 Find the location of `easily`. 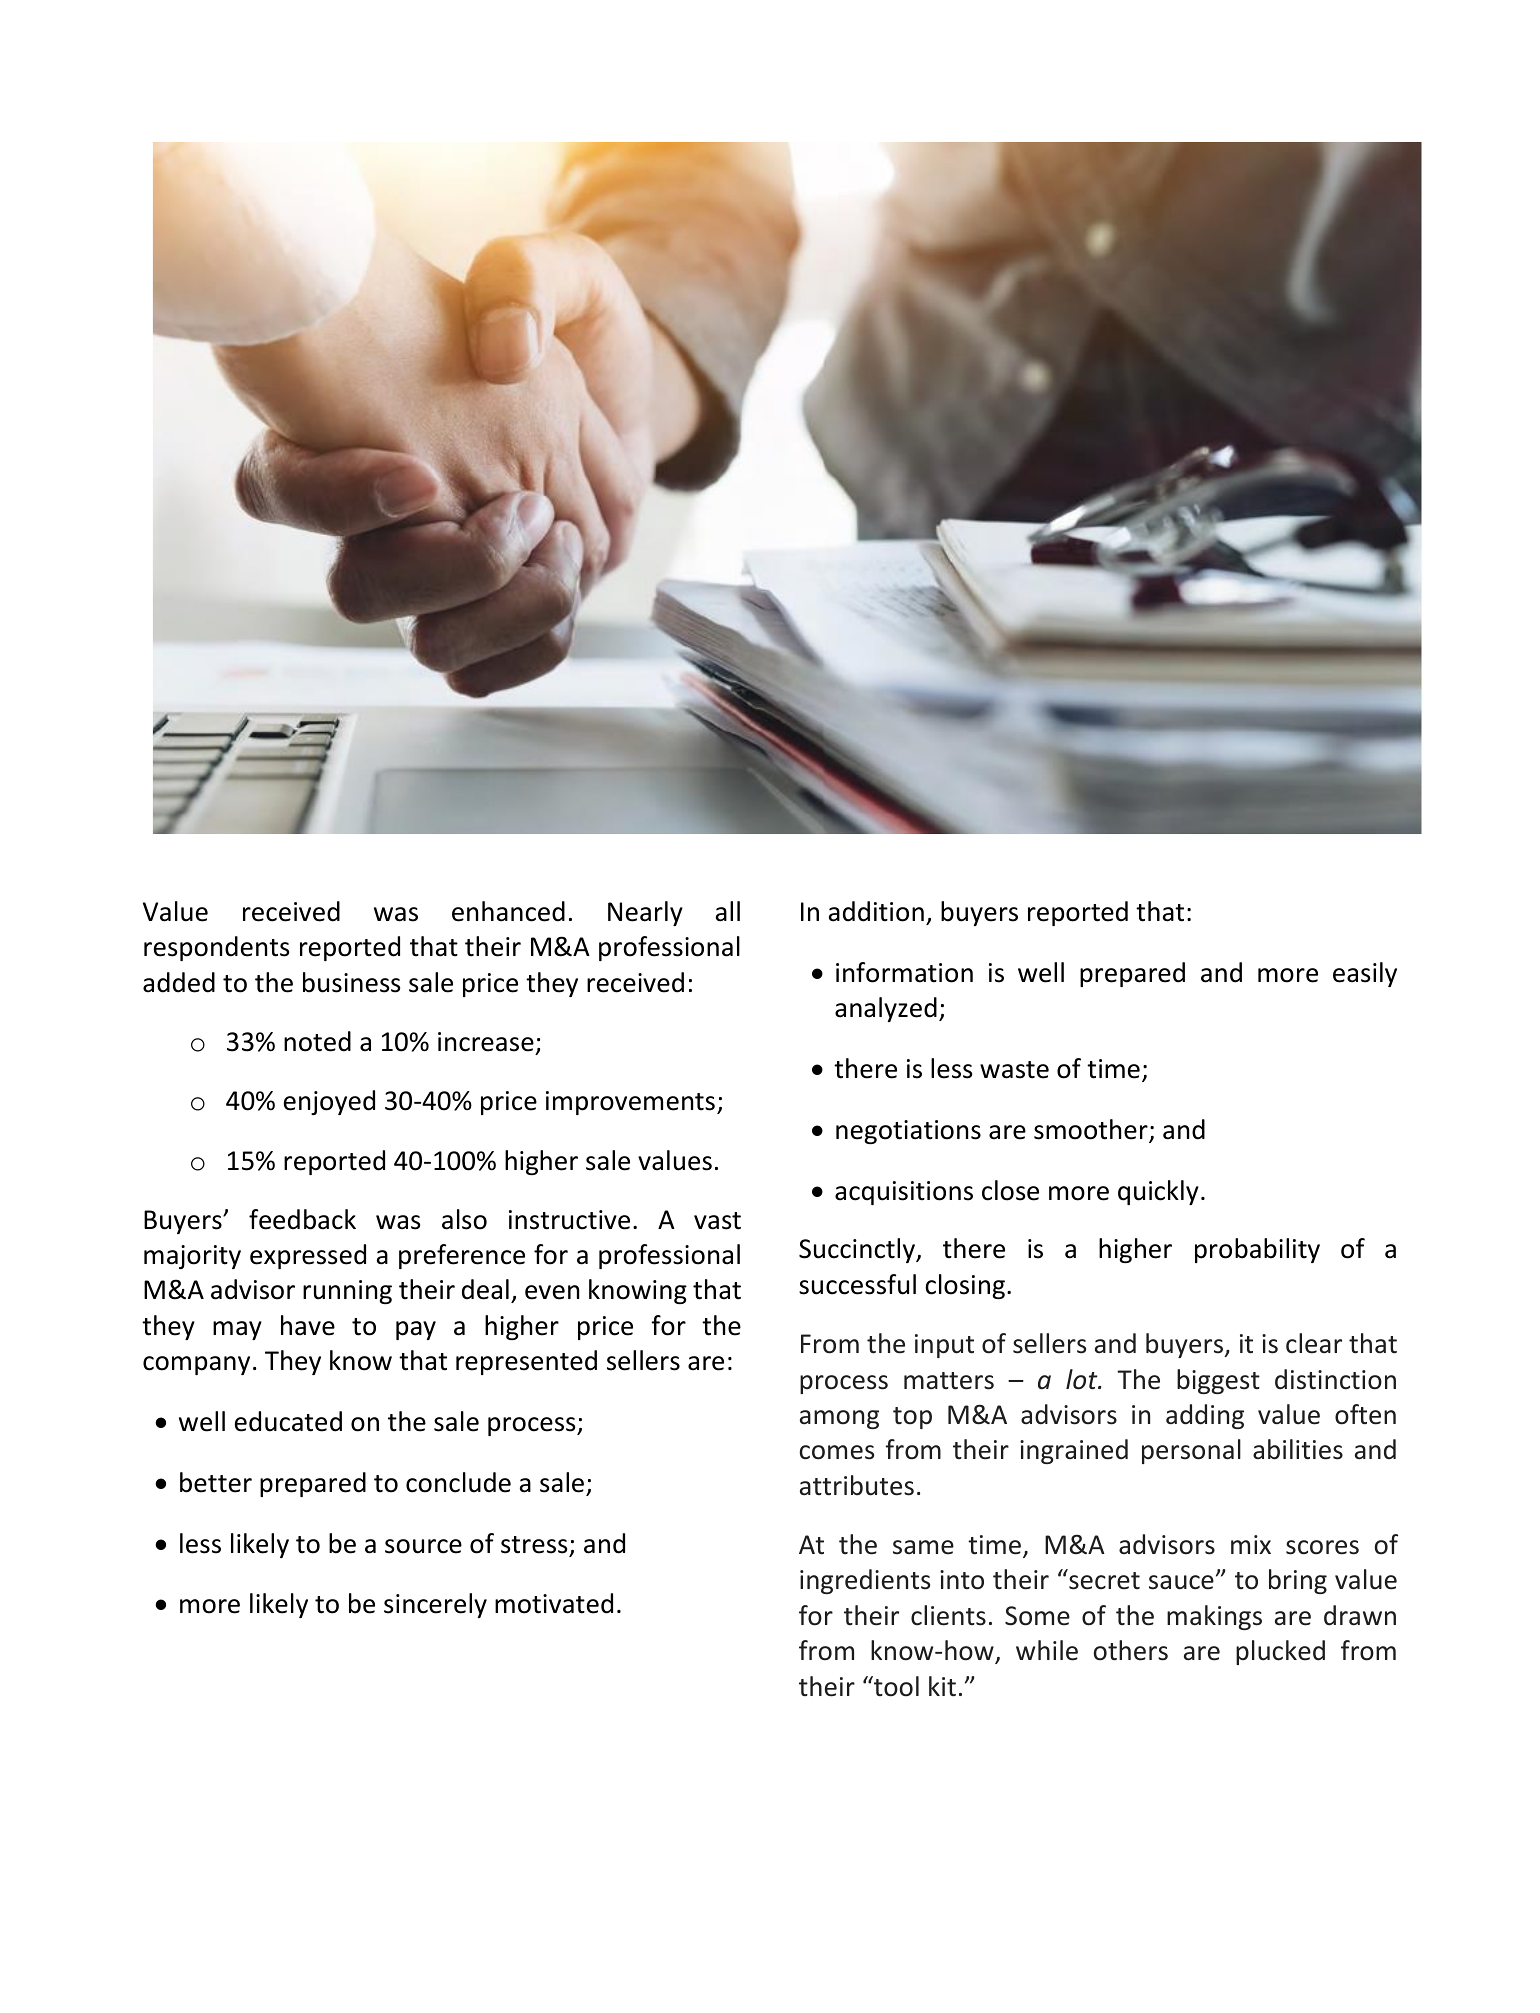

easily is located at coordinates (1365, 974).
